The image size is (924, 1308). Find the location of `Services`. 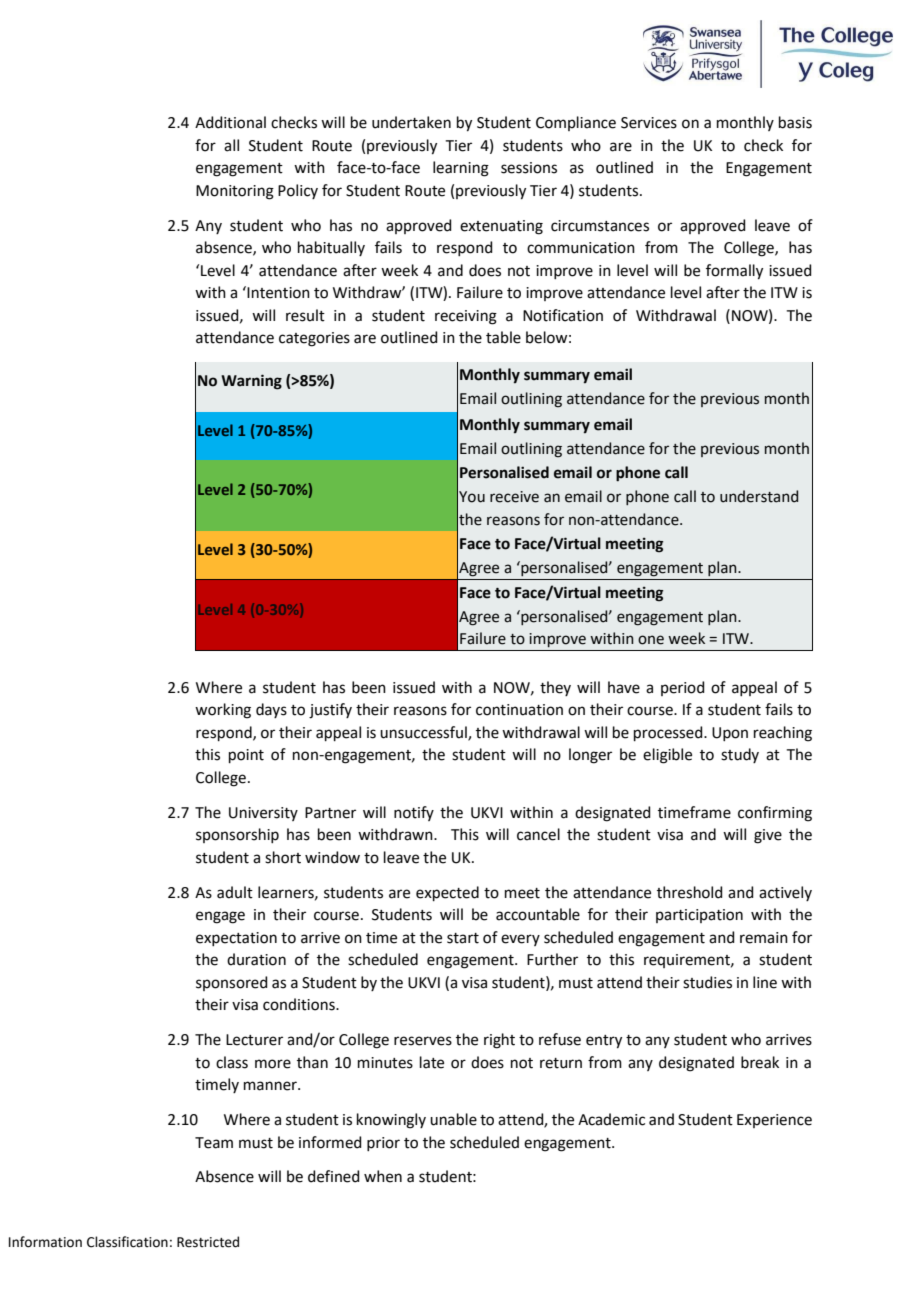

Services is located at coordinates (649, 123).
